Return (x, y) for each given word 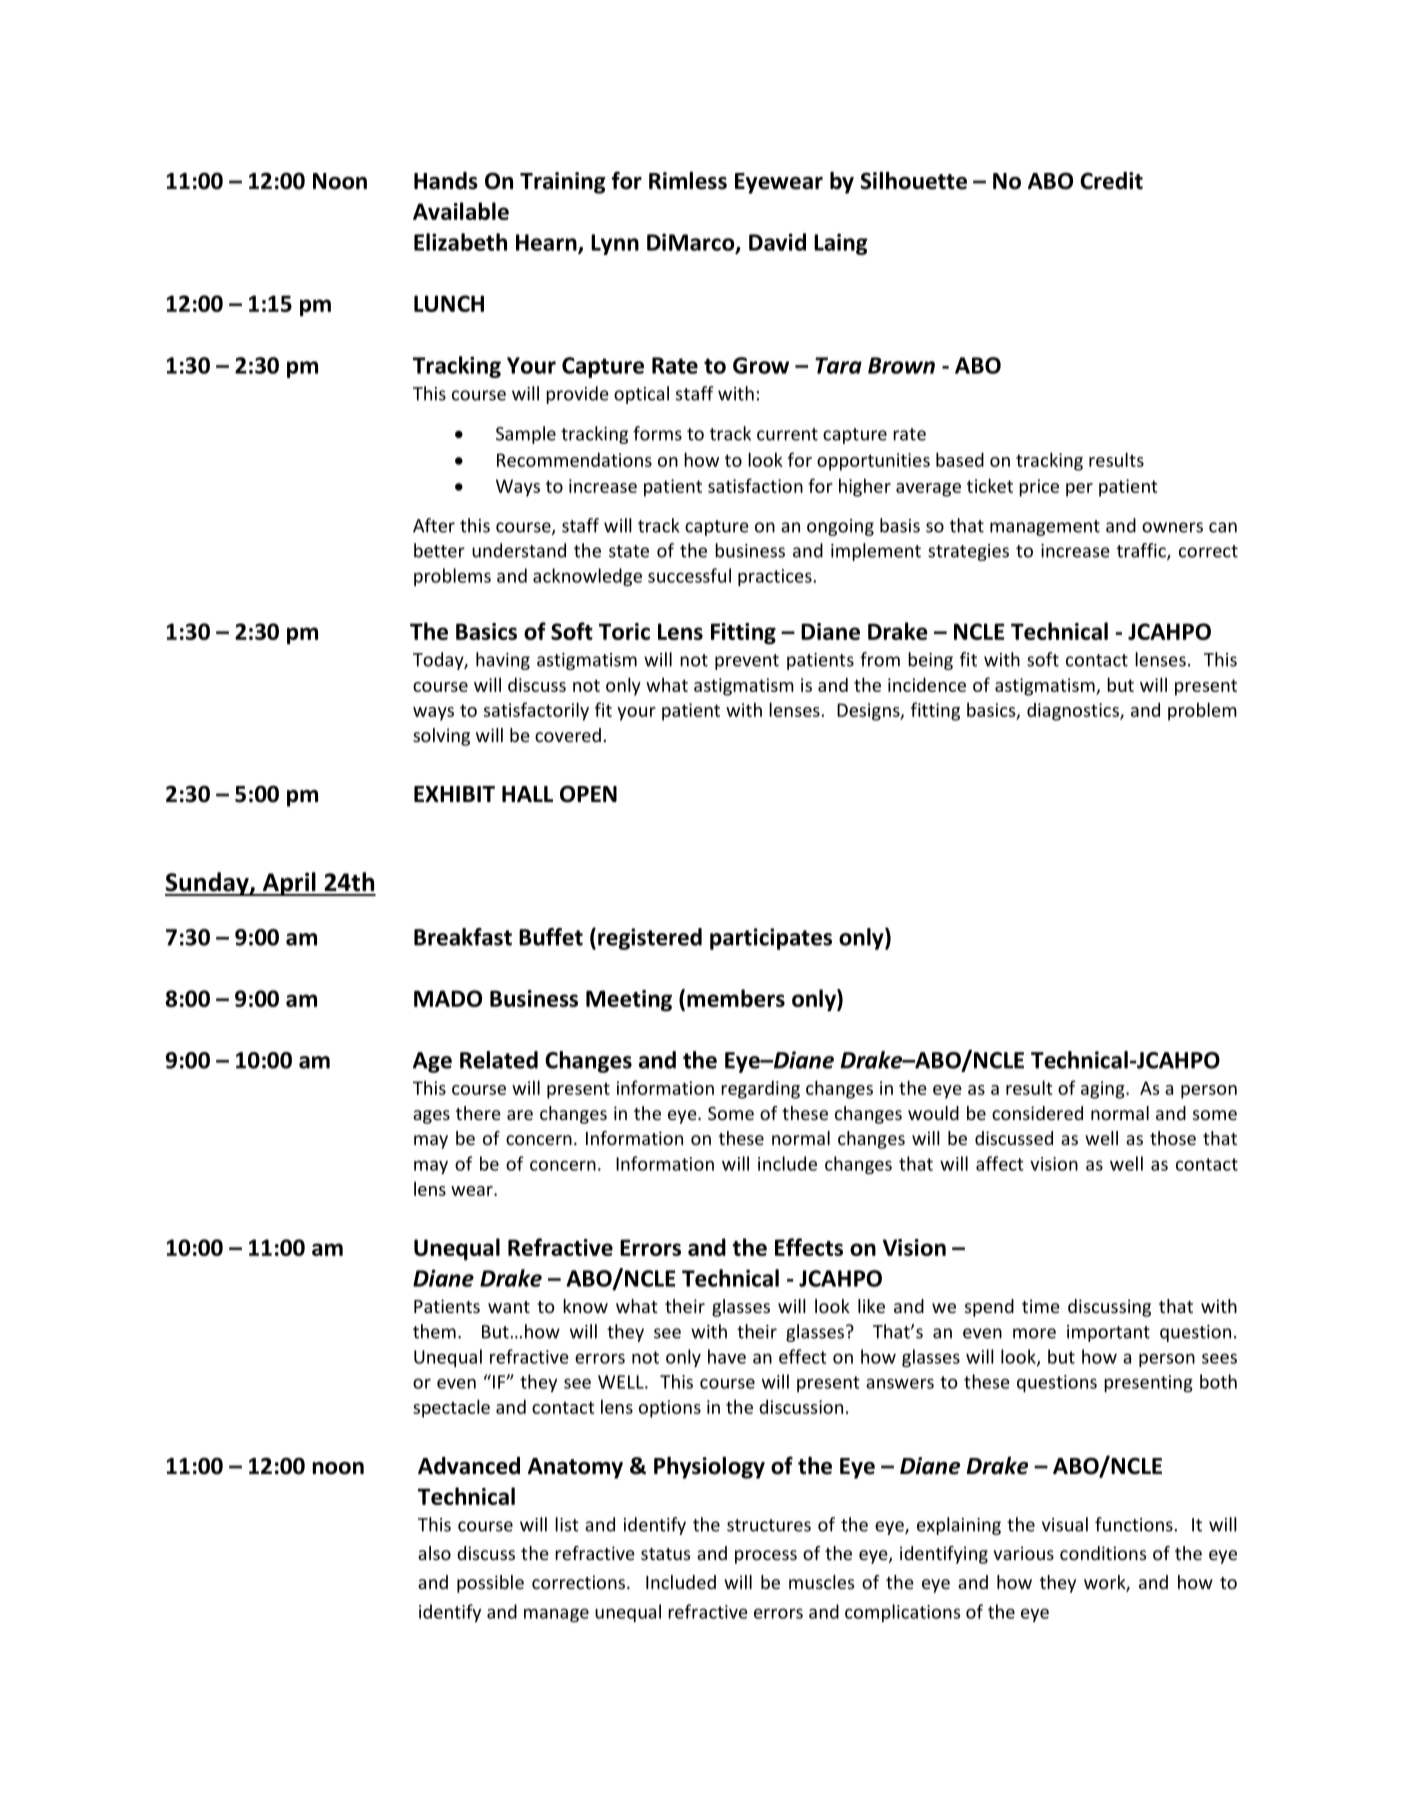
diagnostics (1074, 712)
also (434, 1553)
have (727, 1356)
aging (1104, 1090)
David (777, 242)
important (1108, 1333)
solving (441, 737)
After (434, 525)
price (1039, 488)
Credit (1111, 181)
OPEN (588, 794)
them (434, 1331)
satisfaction (755, 485)
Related (499, 1060)
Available (461, 211)
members (736, 998)
